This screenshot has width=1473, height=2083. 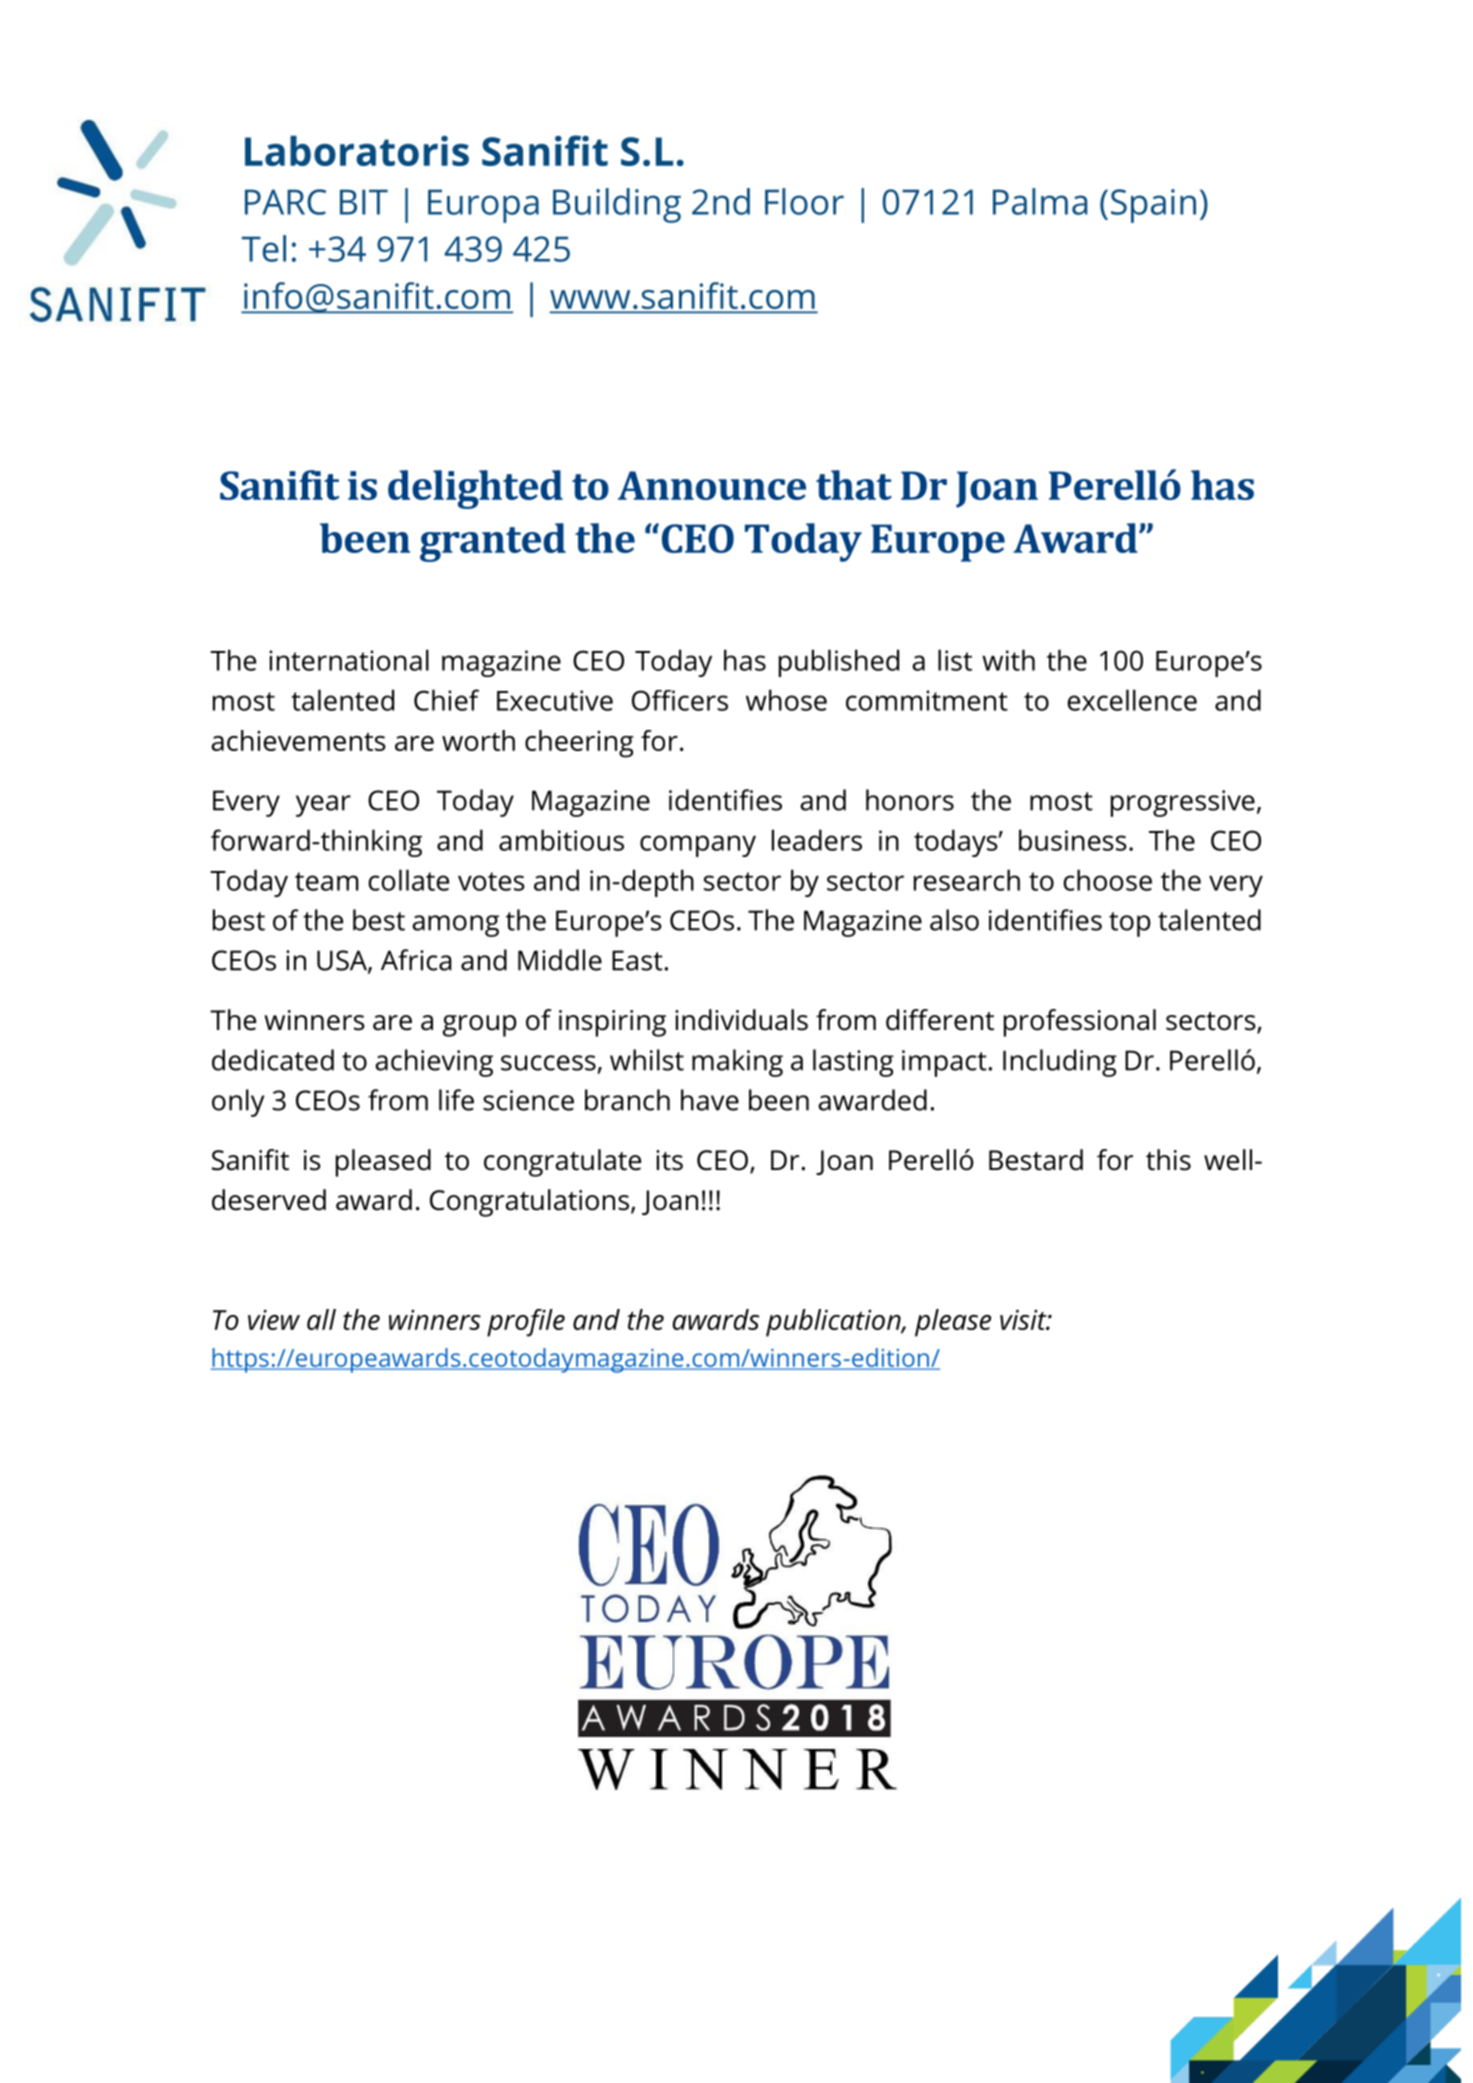 What do you see at coordinates (1132, 700) in the screenshot?
I see `excellence` at bounding box center [1132, 700].
